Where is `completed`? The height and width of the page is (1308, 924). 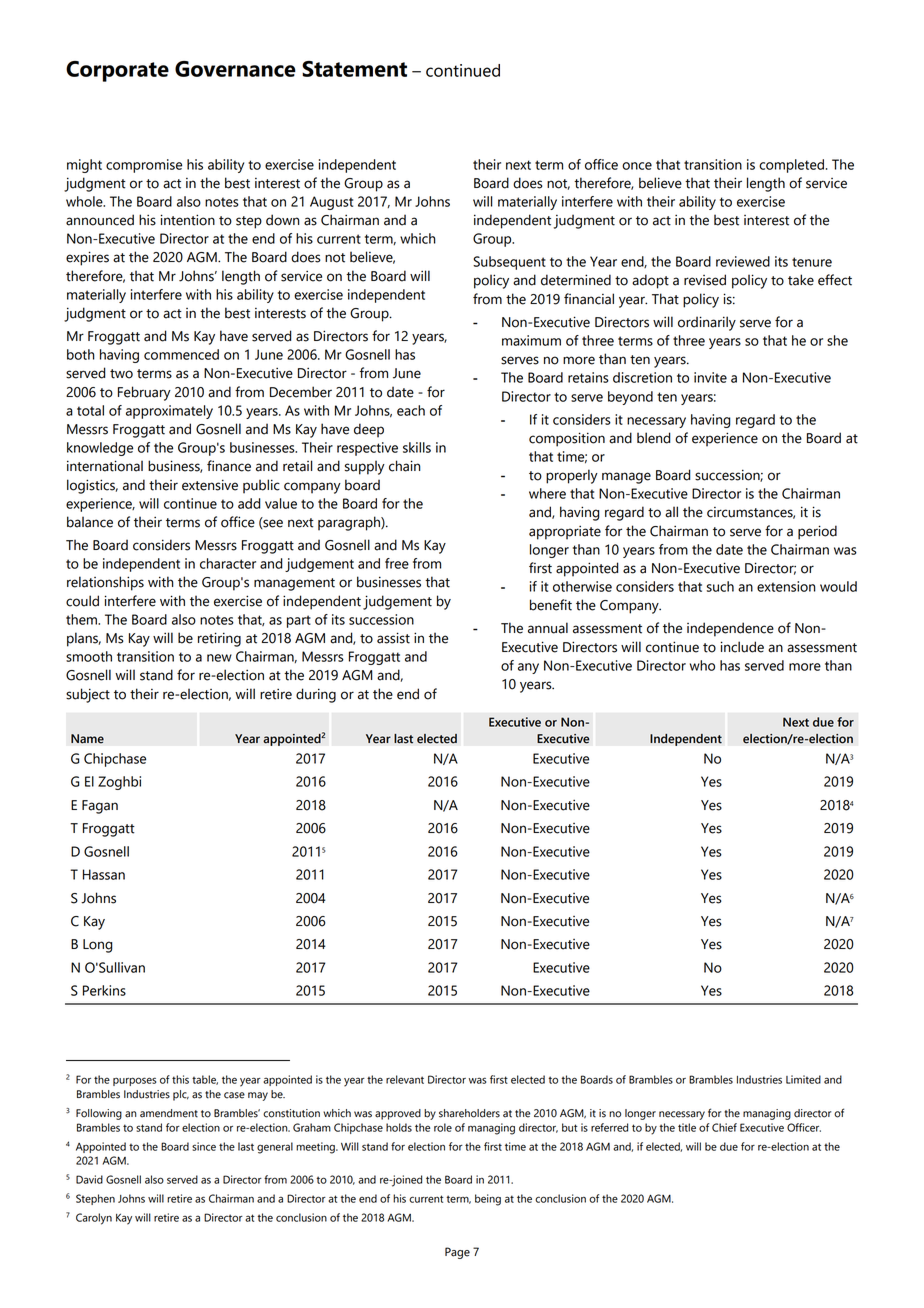
completed is located at coordinates (791, 166).
